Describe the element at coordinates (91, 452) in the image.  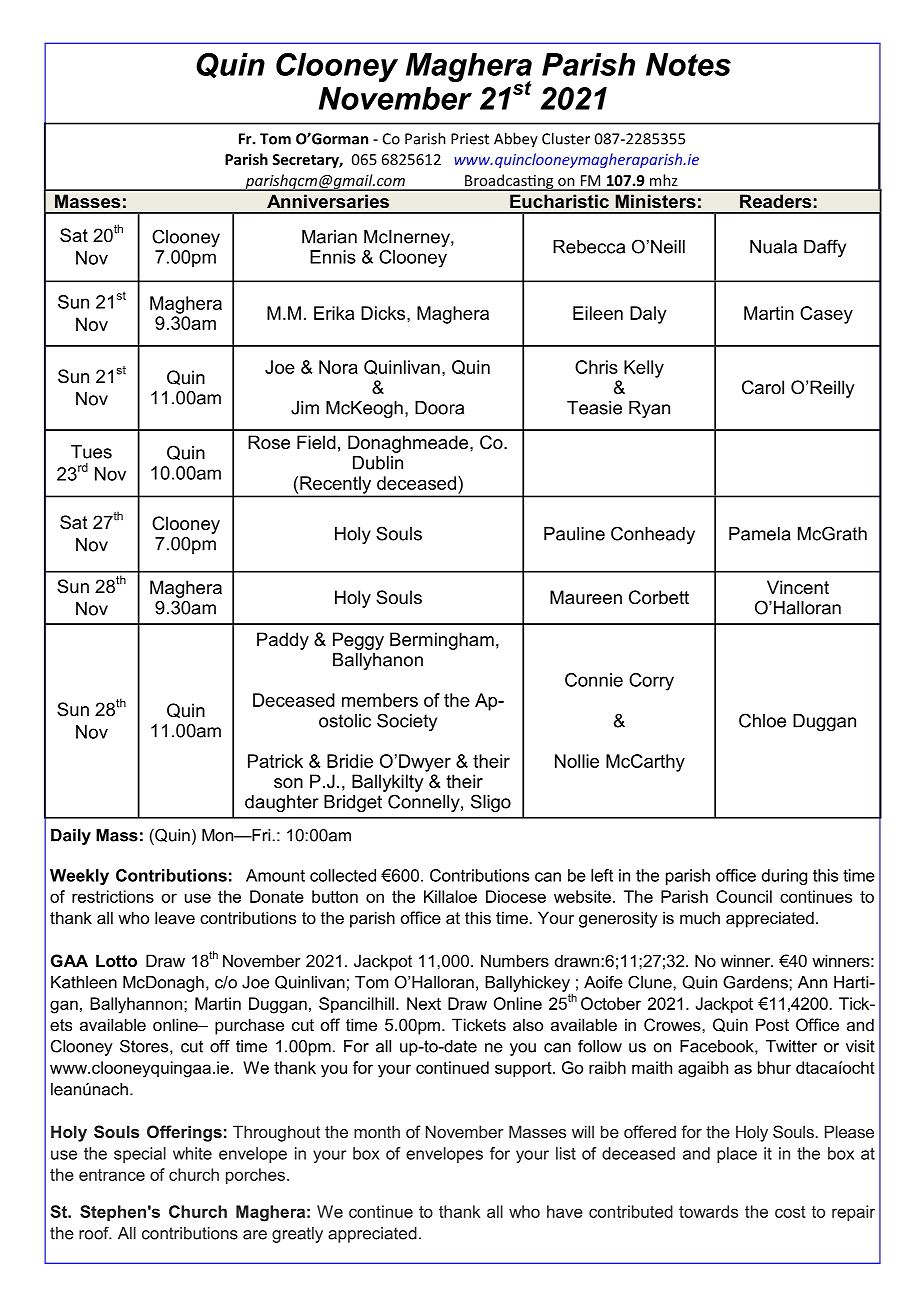
I see `Tues` at that location.
